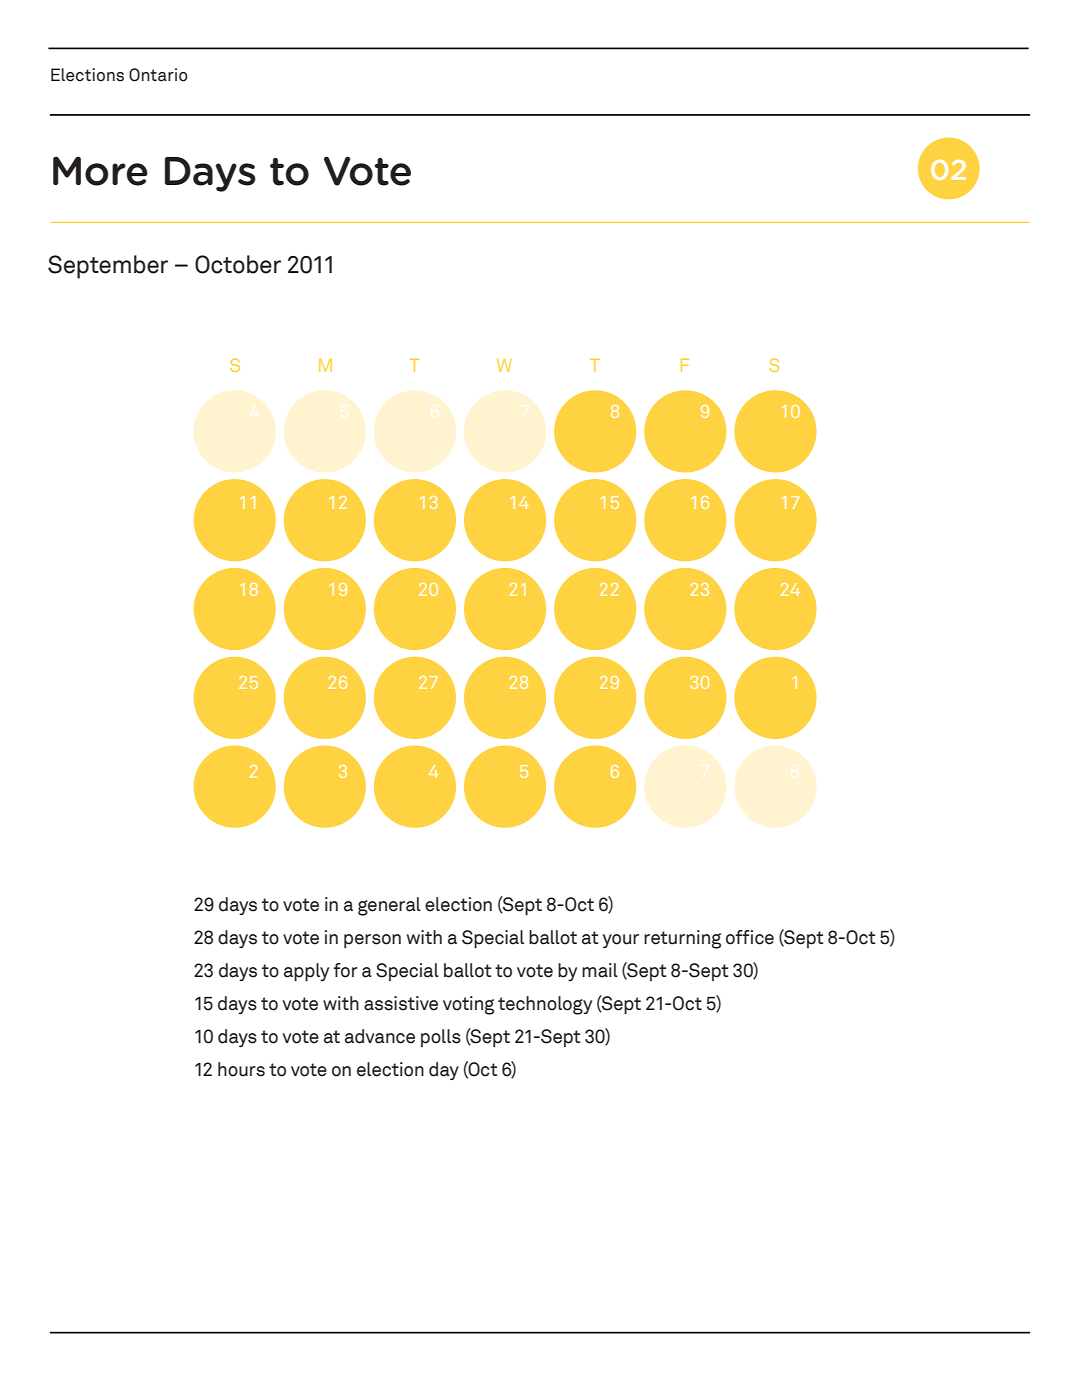 Image resolution: width=1077 pixels, height=1394 pixels. I want to click on hours, so click(241, 1069).
